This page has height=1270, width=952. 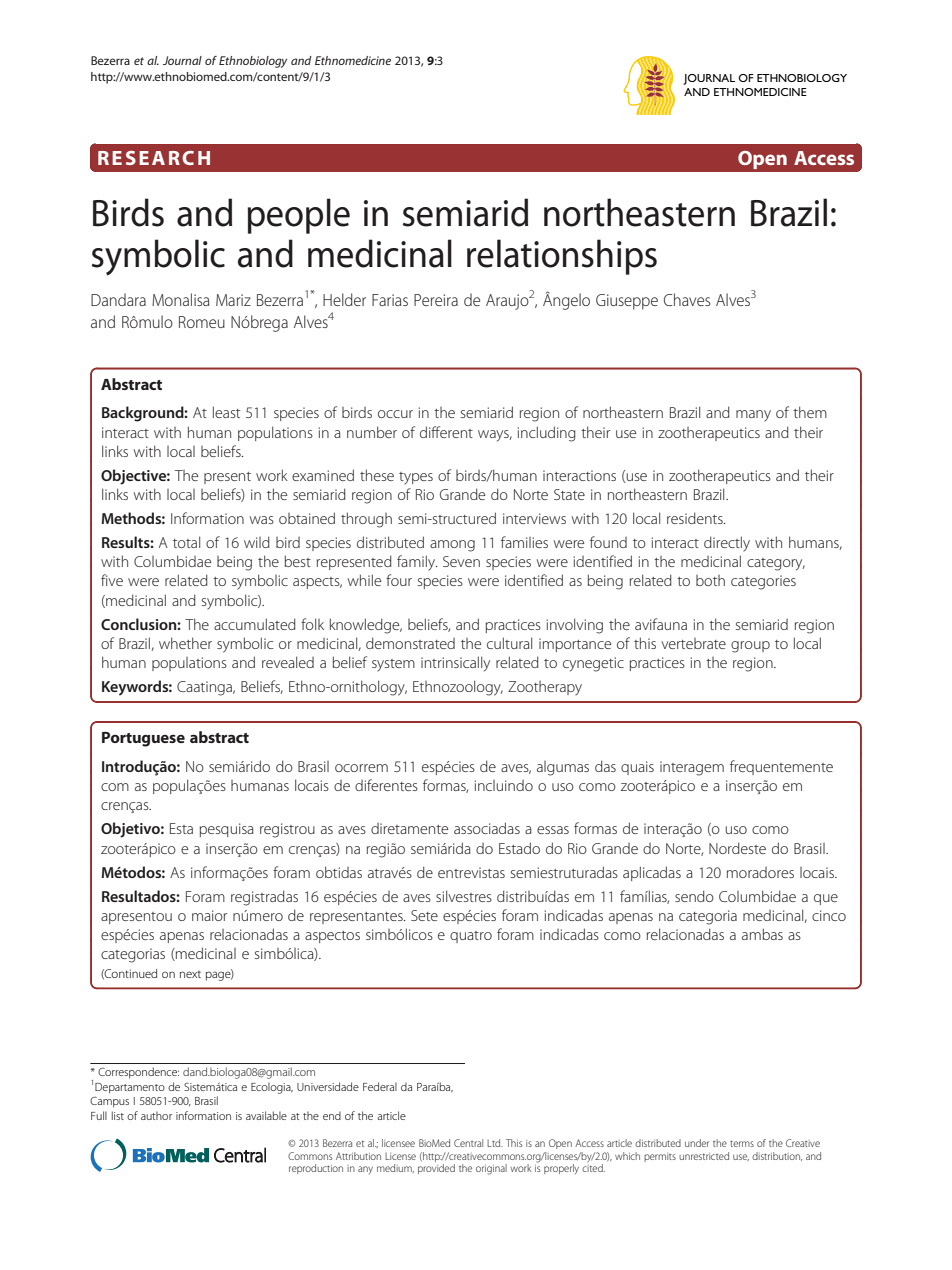 What do you see at coordinates (627, 302) in the page?
I see `Giuseppe` at bounding box center [627, 302].
